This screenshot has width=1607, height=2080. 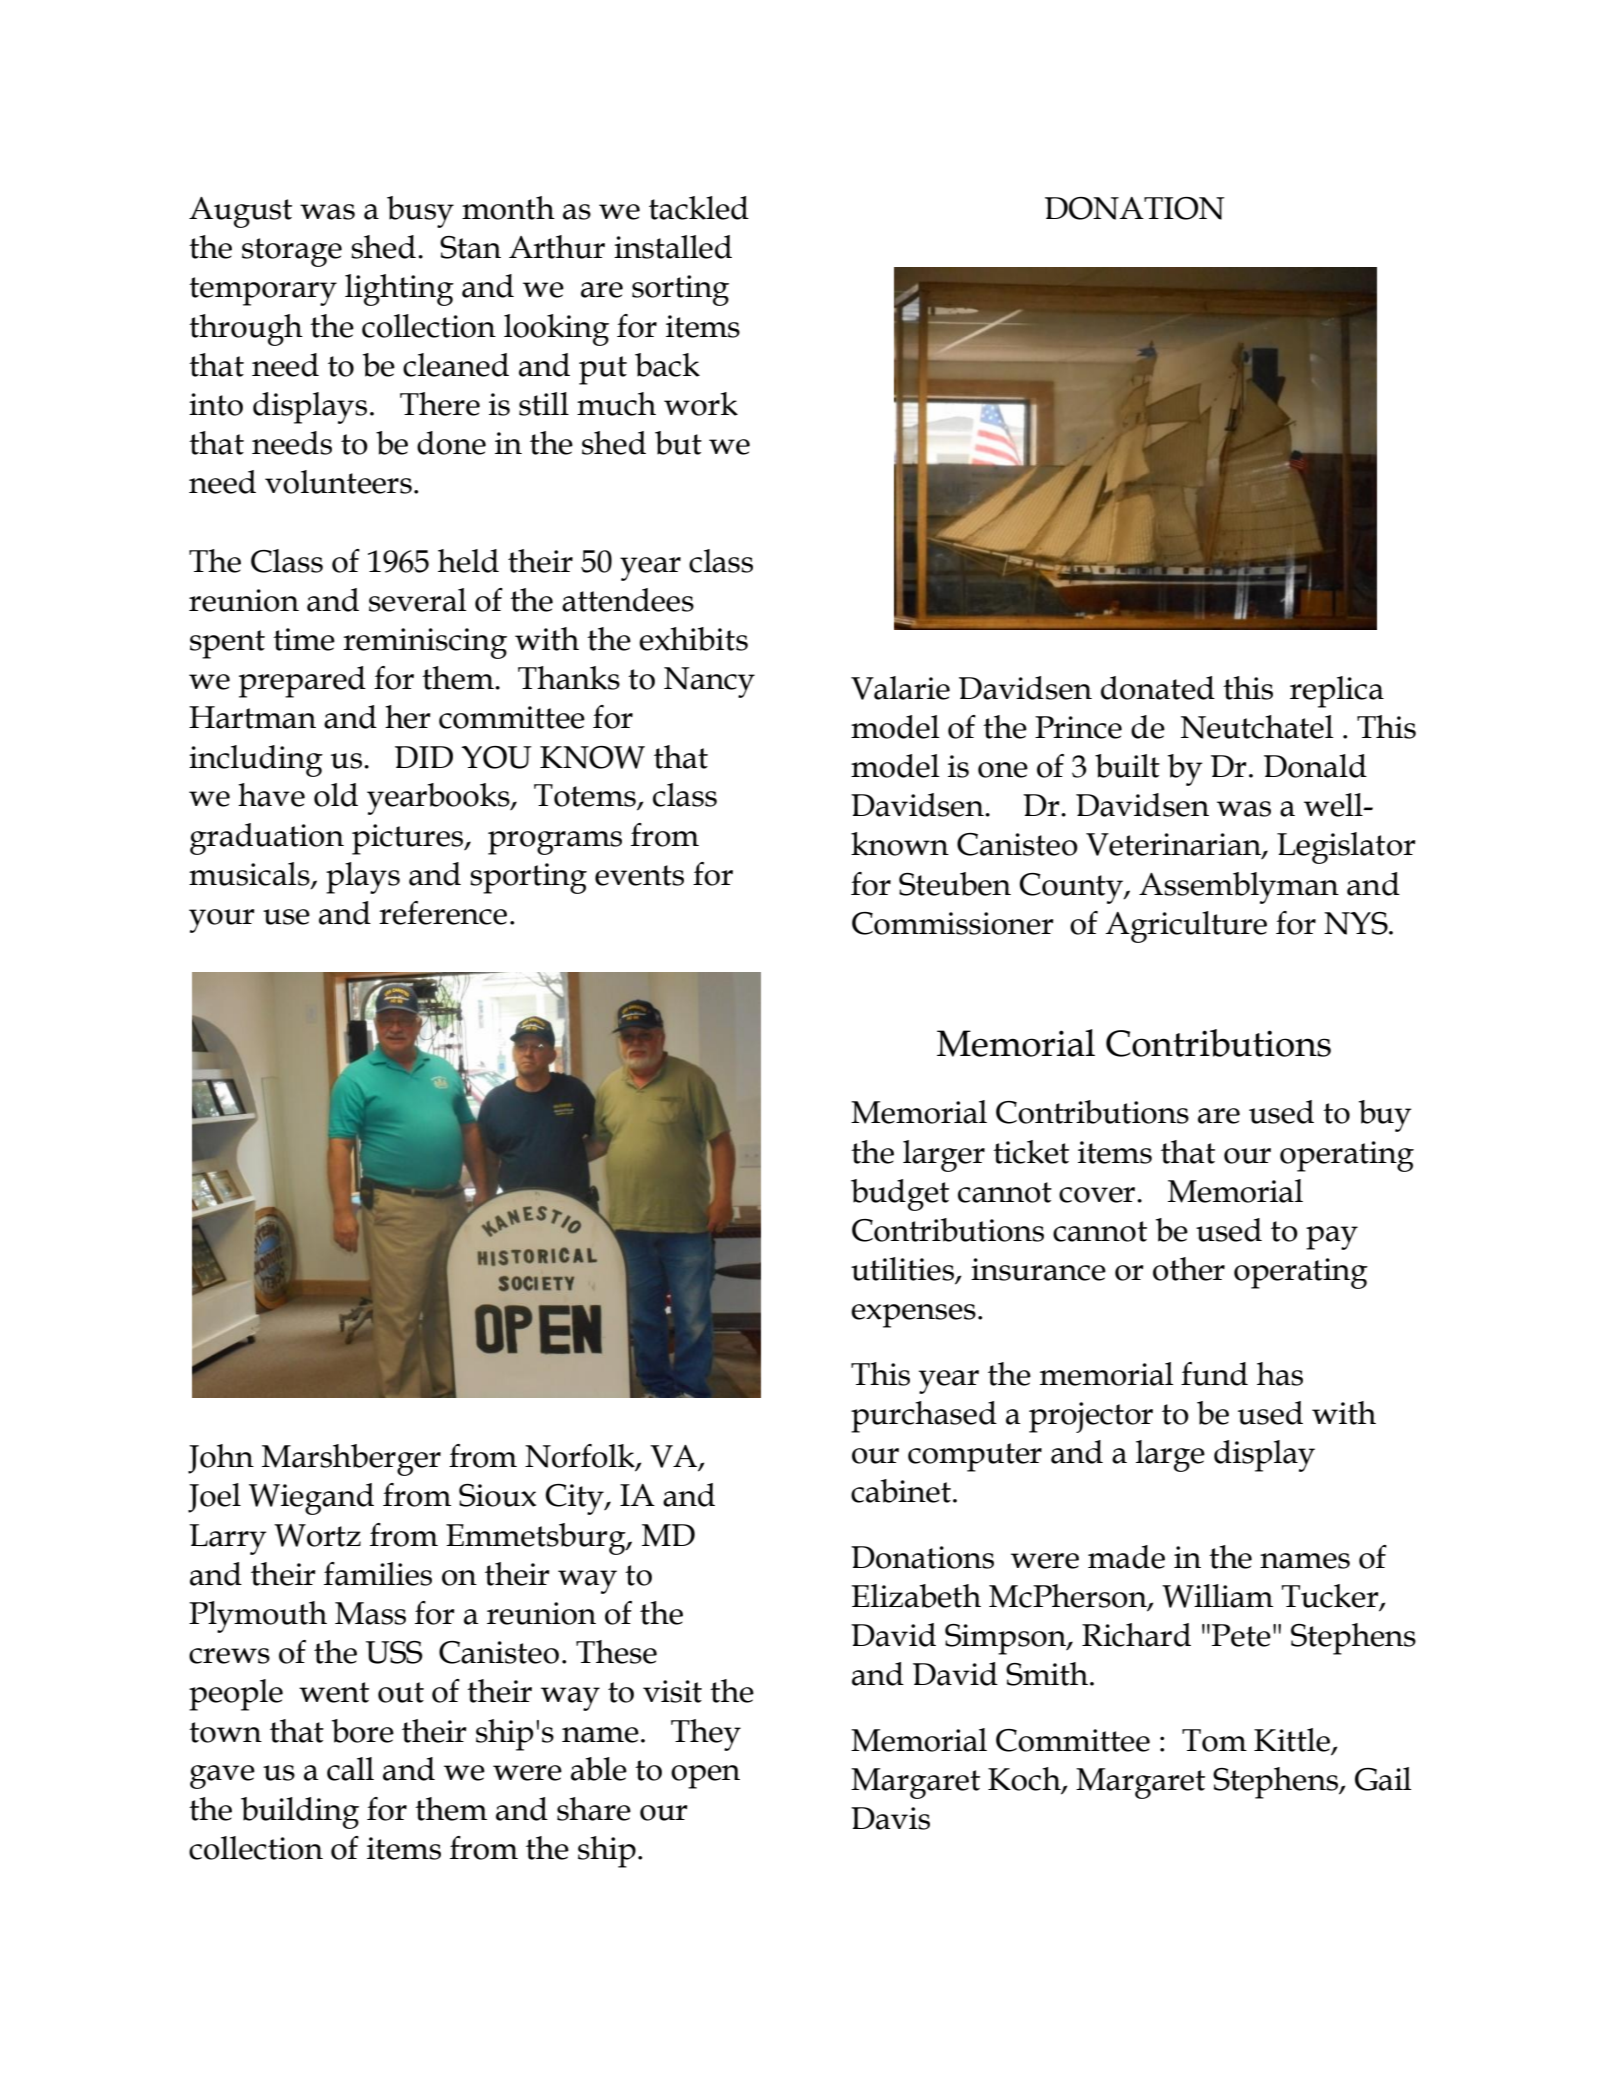 I want to click on storage, so click(x=292, y=252).
